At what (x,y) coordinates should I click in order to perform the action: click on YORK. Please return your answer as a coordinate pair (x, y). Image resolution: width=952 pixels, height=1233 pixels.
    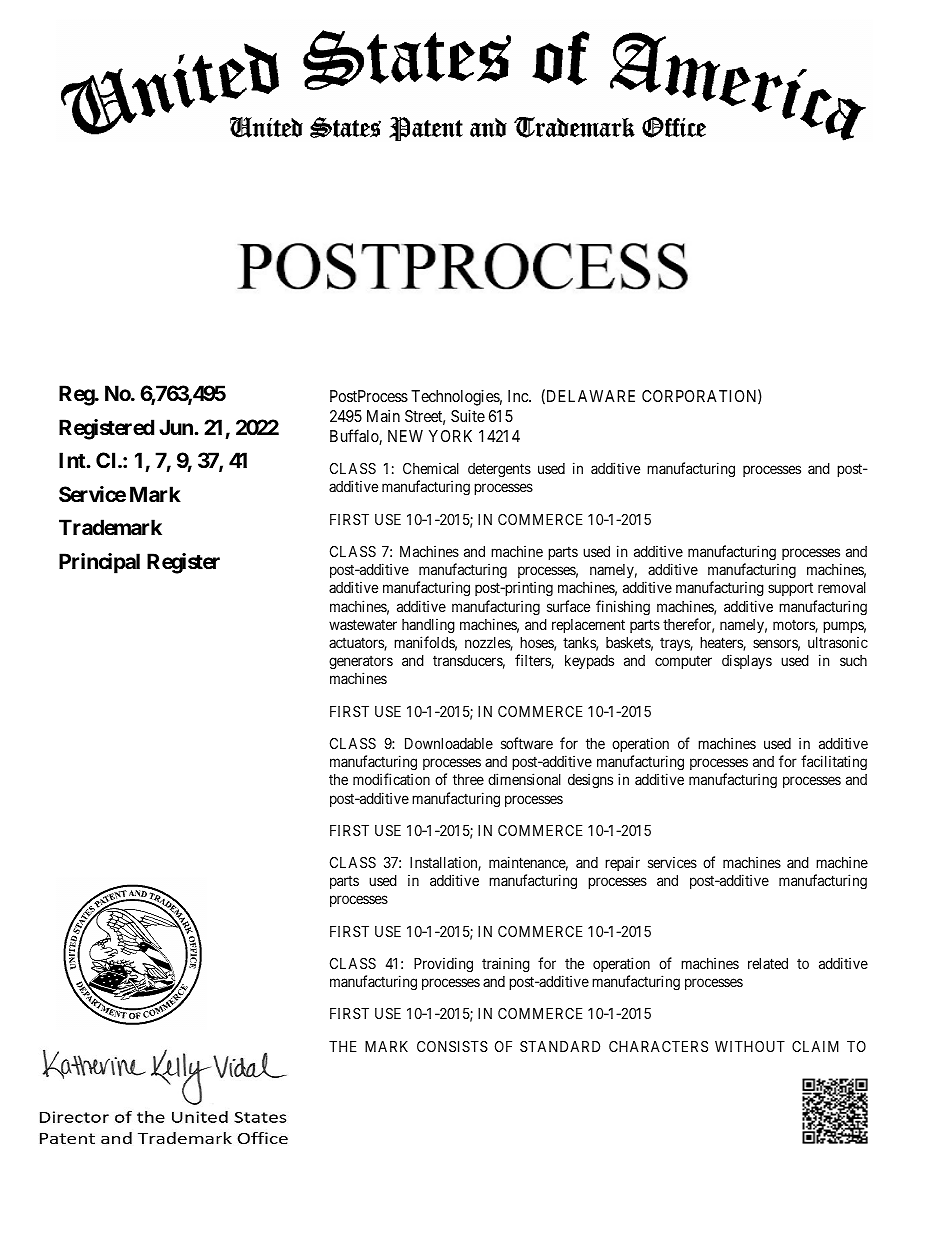
    Looking at the image, I should click on (450, 436).
